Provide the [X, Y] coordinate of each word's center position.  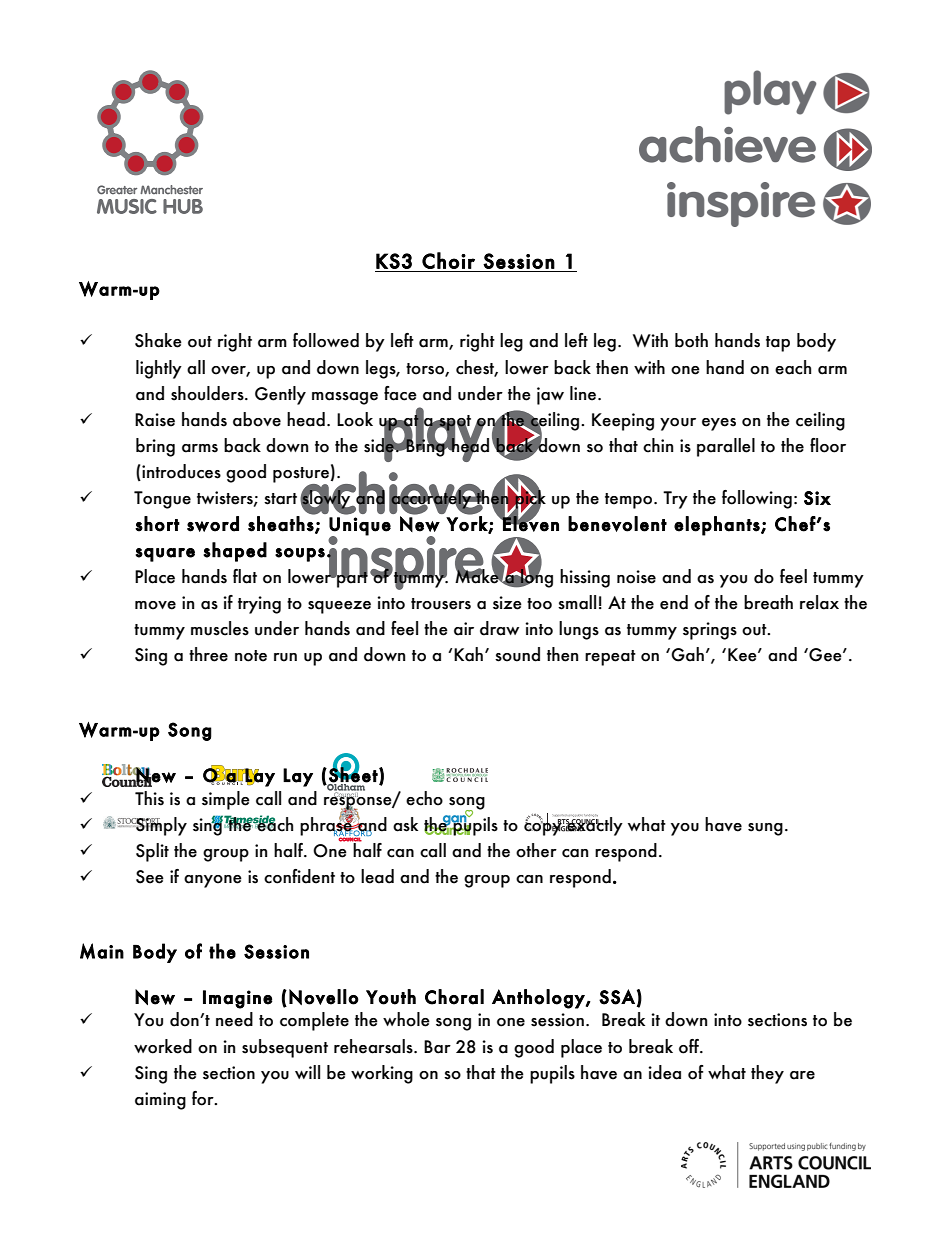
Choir [448, 260]
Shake [158, 340]
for [204, 1098]
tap [778, 344]
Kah [468, 654]
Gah [687, 654]
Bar [437, 1047]
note [251, 656]
